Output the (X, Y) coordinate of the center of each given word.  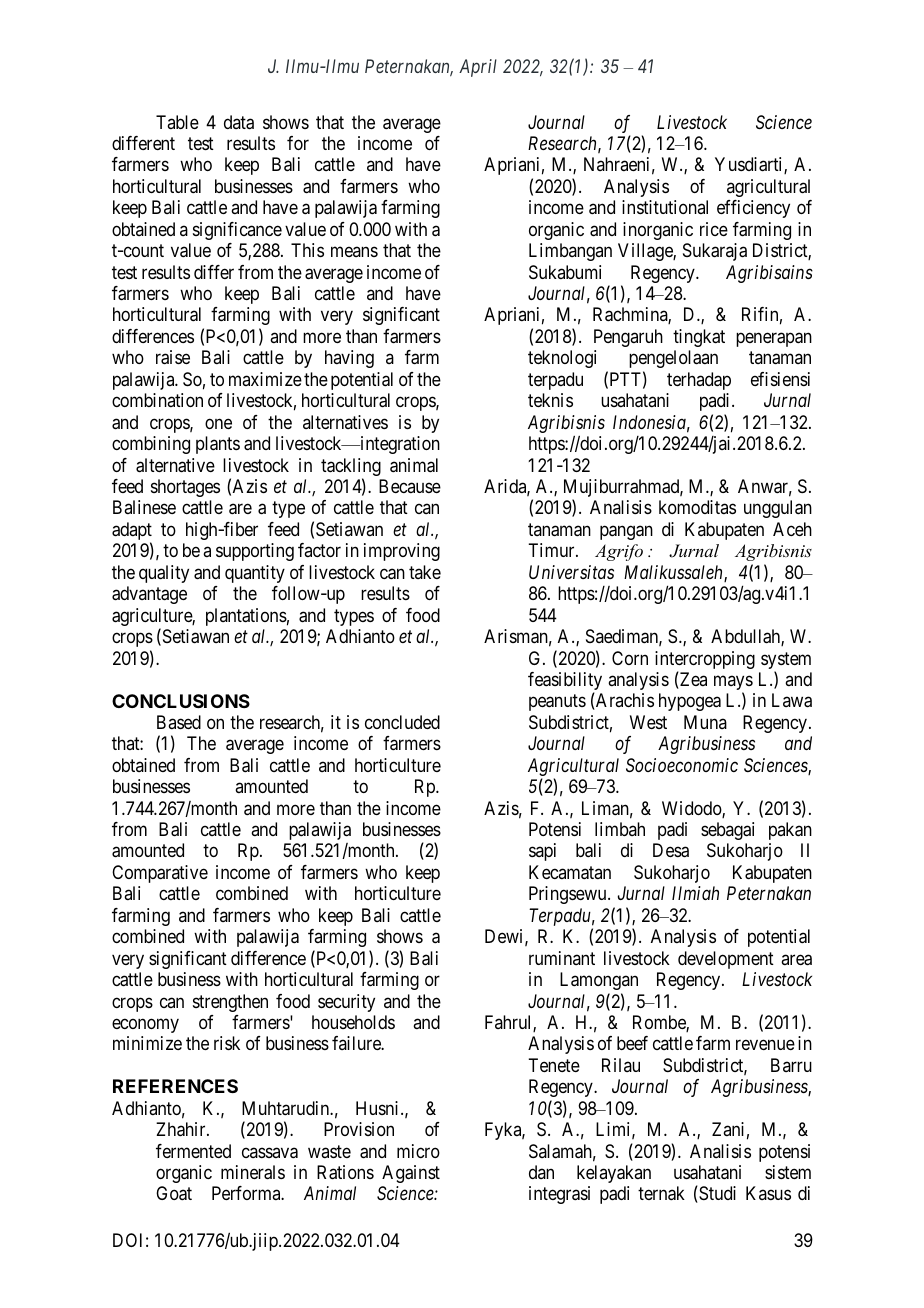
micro (418, 1151)
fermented (193, 1151)
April (478, 68)
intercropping (705, 661)
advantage (149, 595)
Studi (716, 1194)
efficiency (753, 209)
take (425, 572)
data (239, 122)
